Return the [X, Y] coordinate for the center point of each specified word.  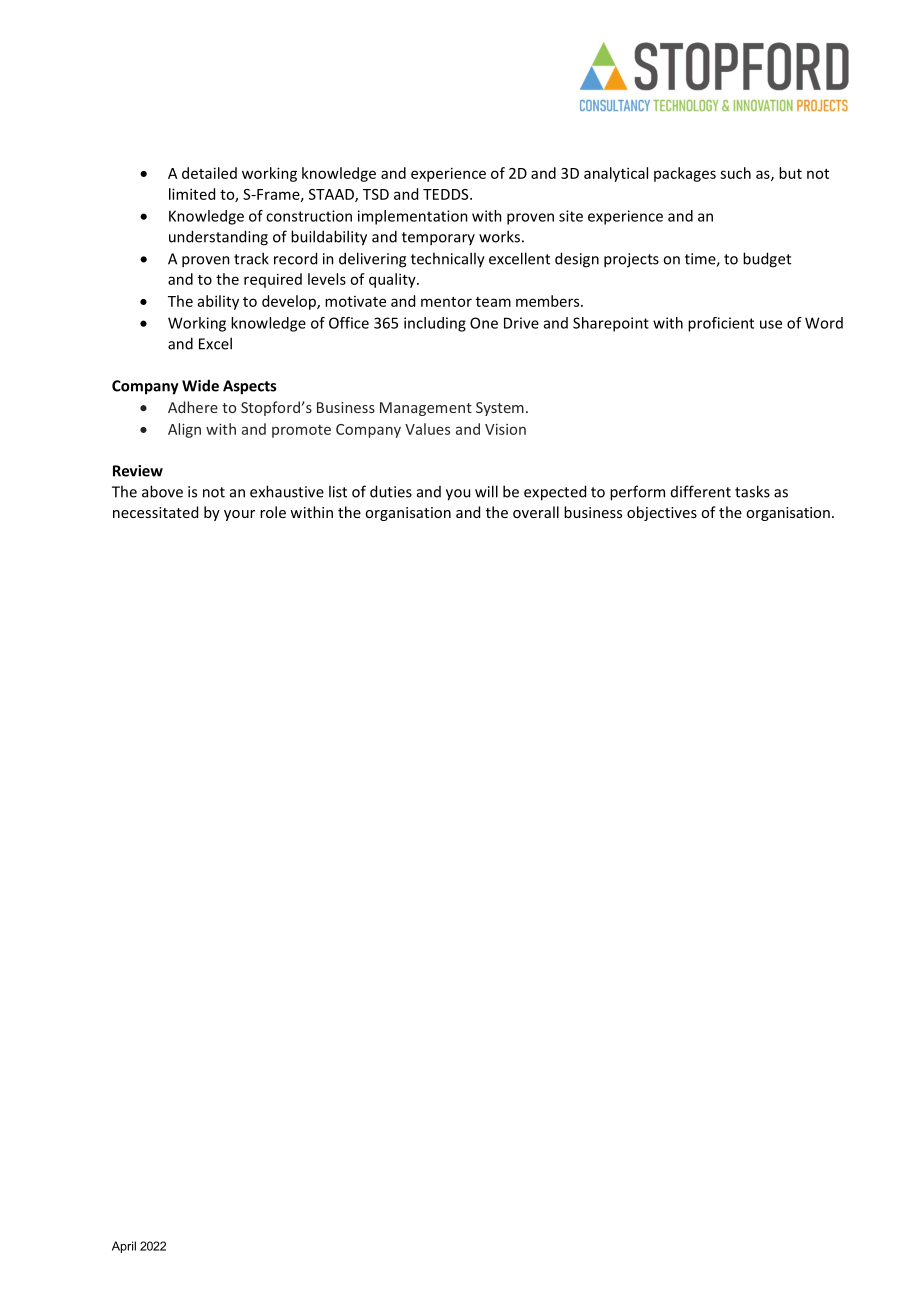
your [239, 515]
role [273, 512]
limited [192, 194]
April [124, 1247]
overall [536, 512]
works [499, 236]
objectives [662, 513]
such [735, 173]
